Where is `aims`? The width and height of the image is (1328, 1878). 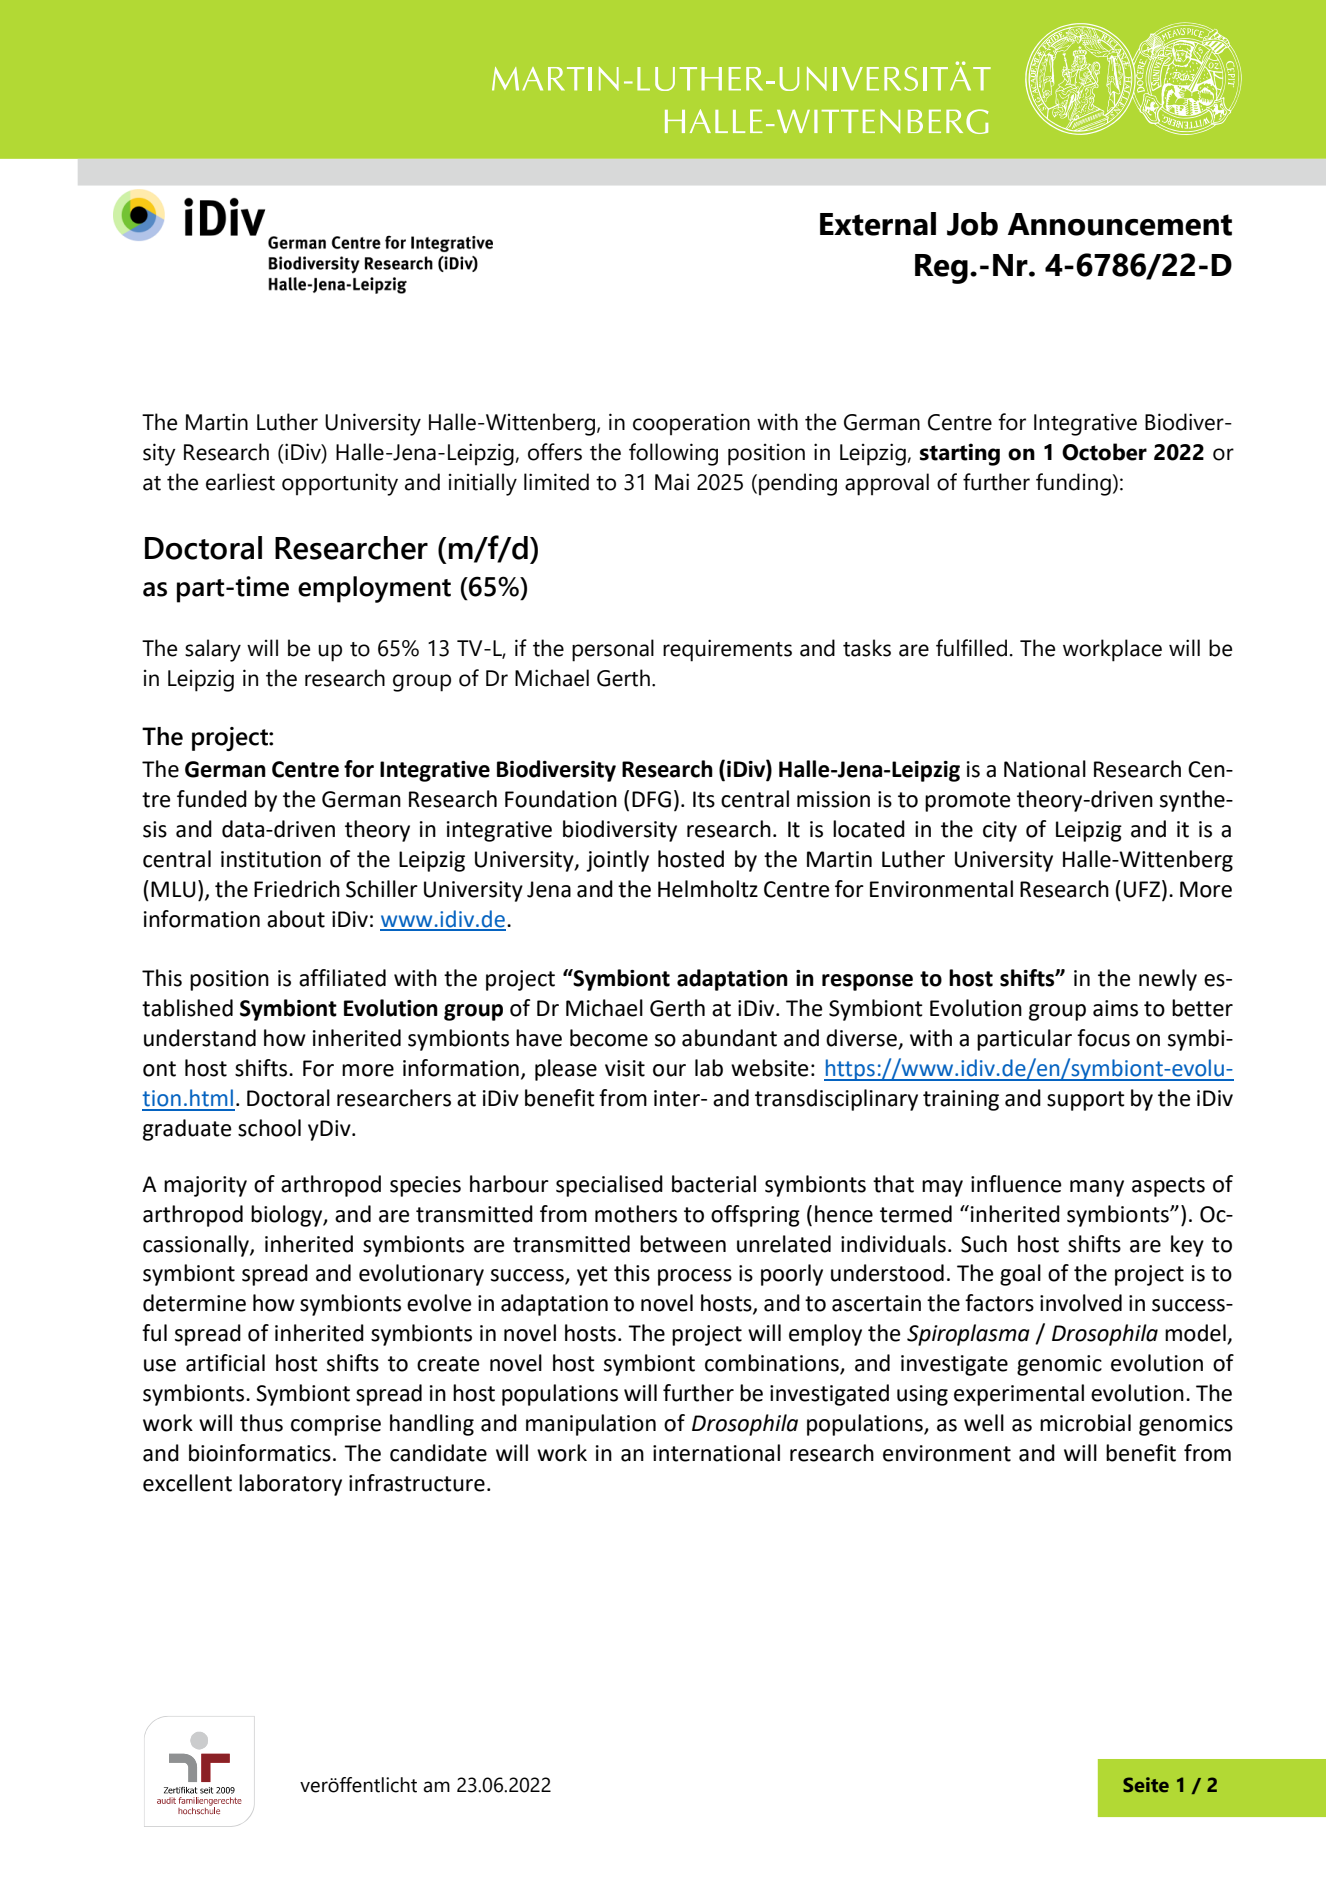
aims is located at coordinates (1115, 1008).
